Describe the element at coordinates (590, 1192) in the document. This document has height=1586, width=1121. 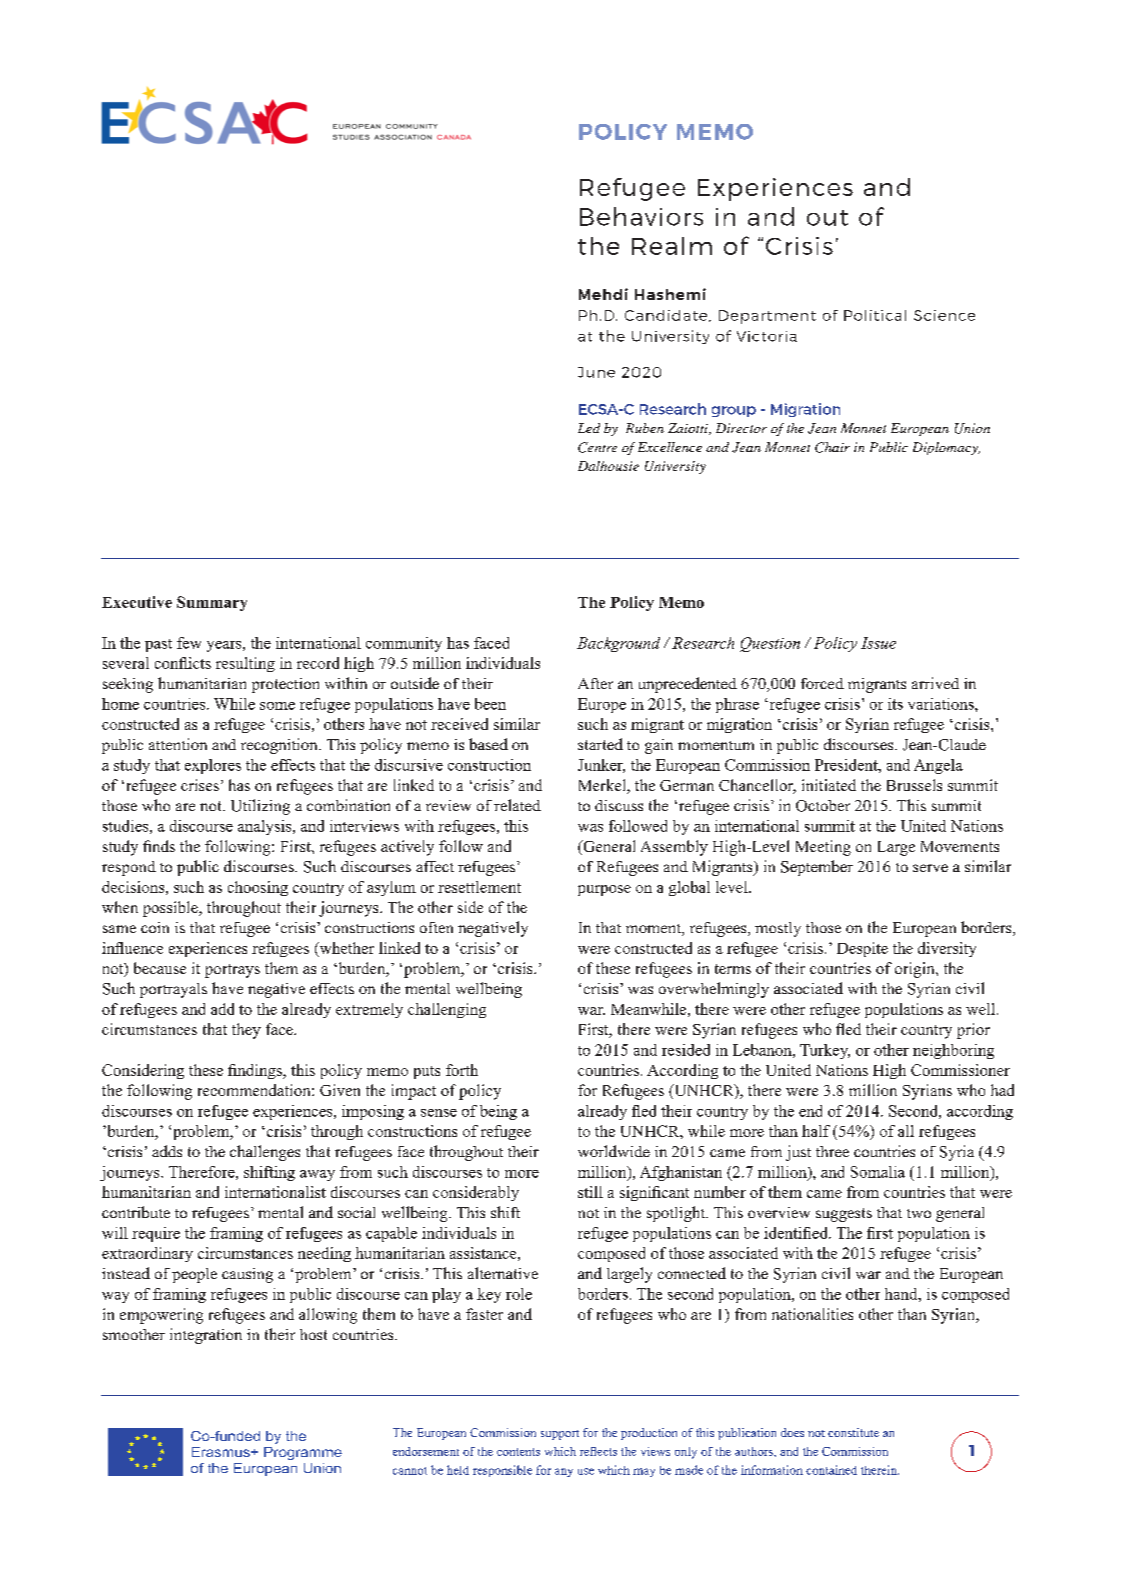
I see `still` at that location.
